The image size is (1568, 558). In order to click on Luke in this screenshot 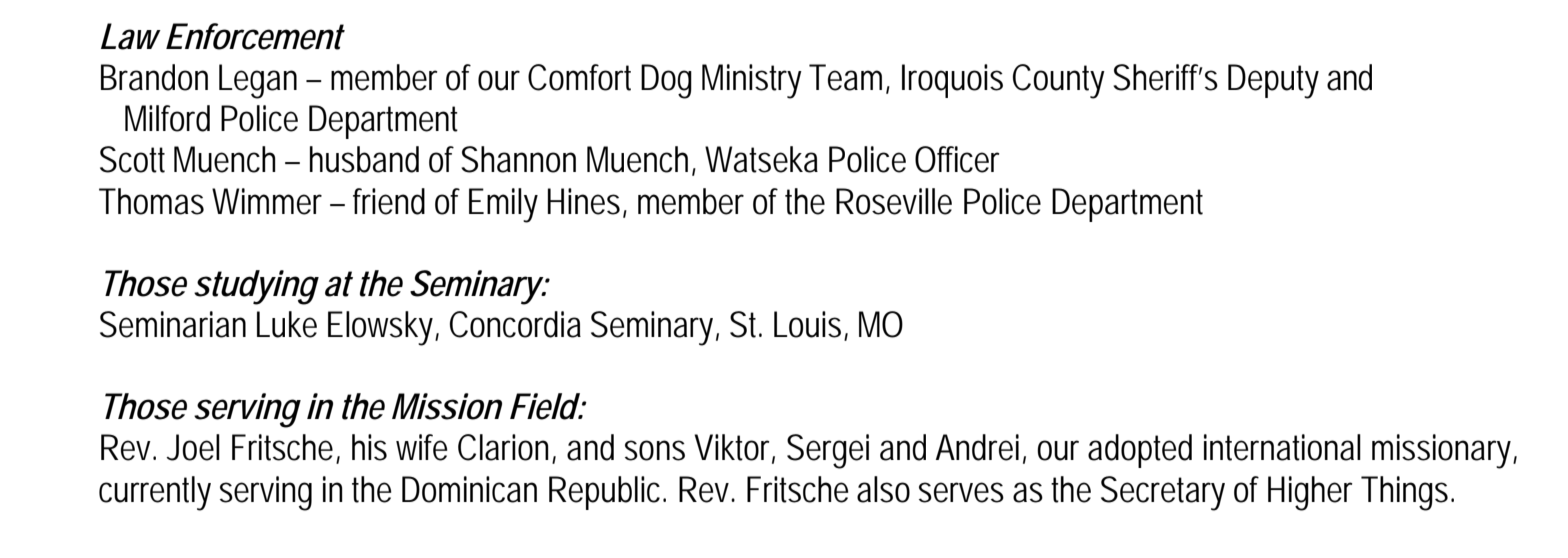, I will do `click(287, 324)`.
